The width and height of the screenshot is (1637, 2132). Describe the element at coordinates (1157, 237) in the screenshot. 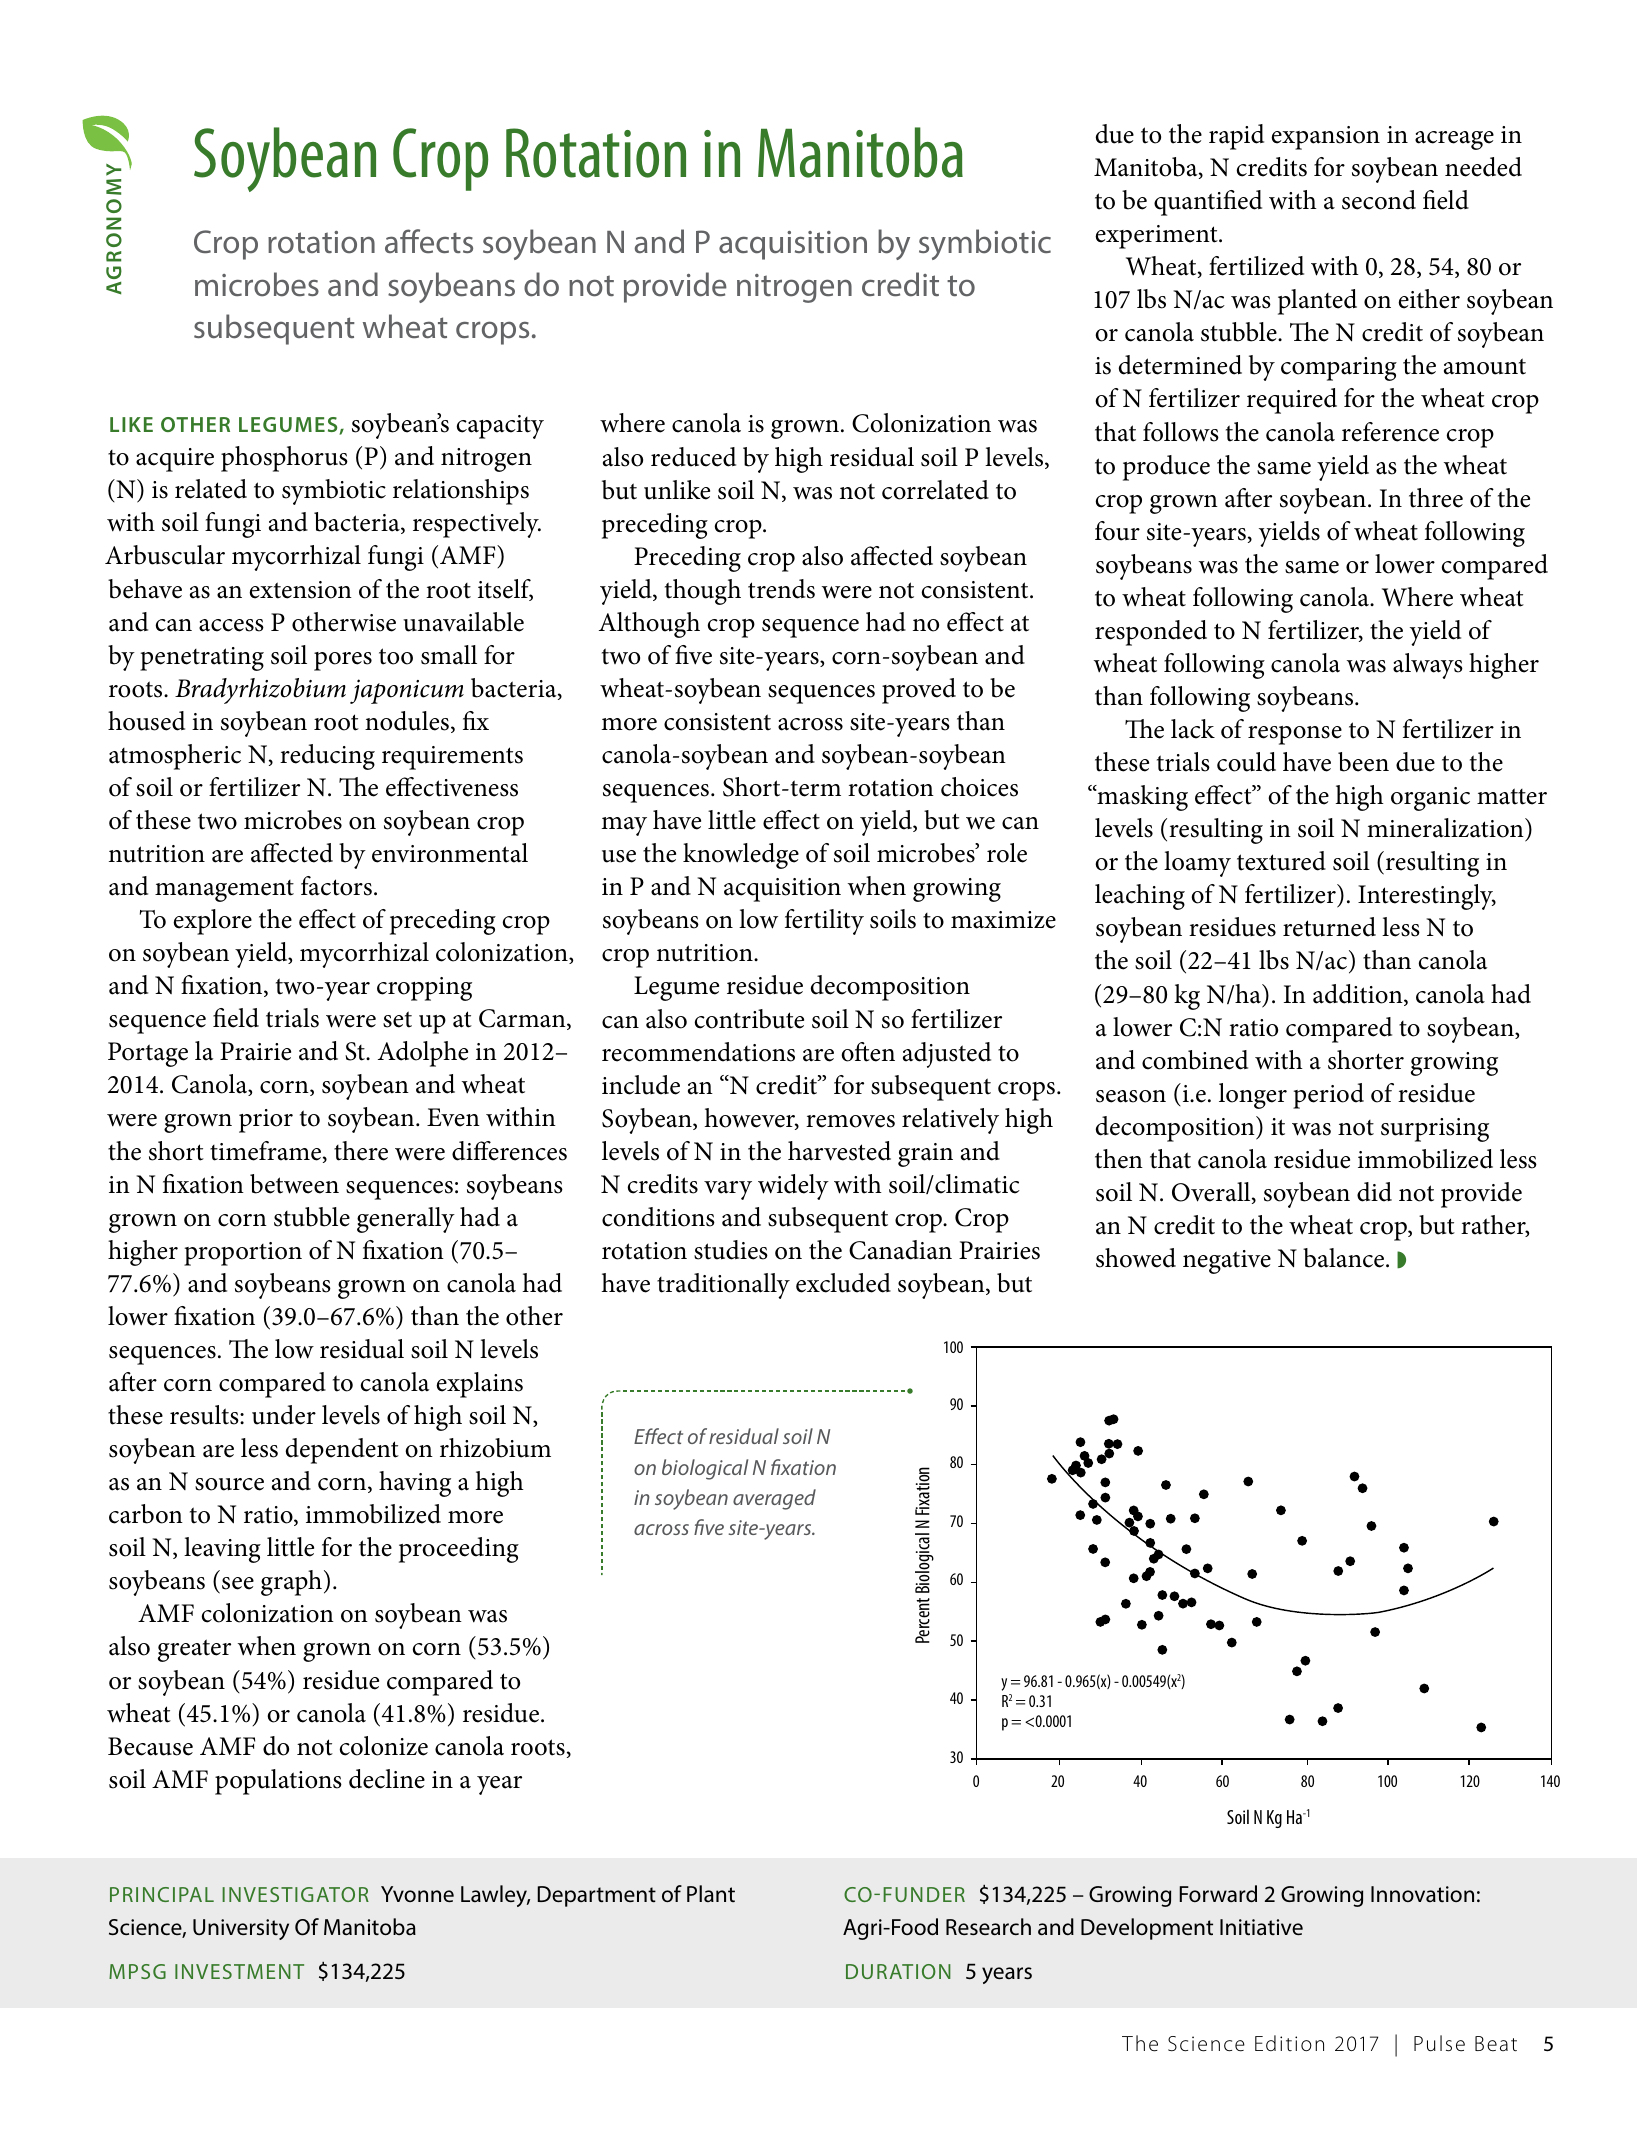

I see `experiment` at that location.
